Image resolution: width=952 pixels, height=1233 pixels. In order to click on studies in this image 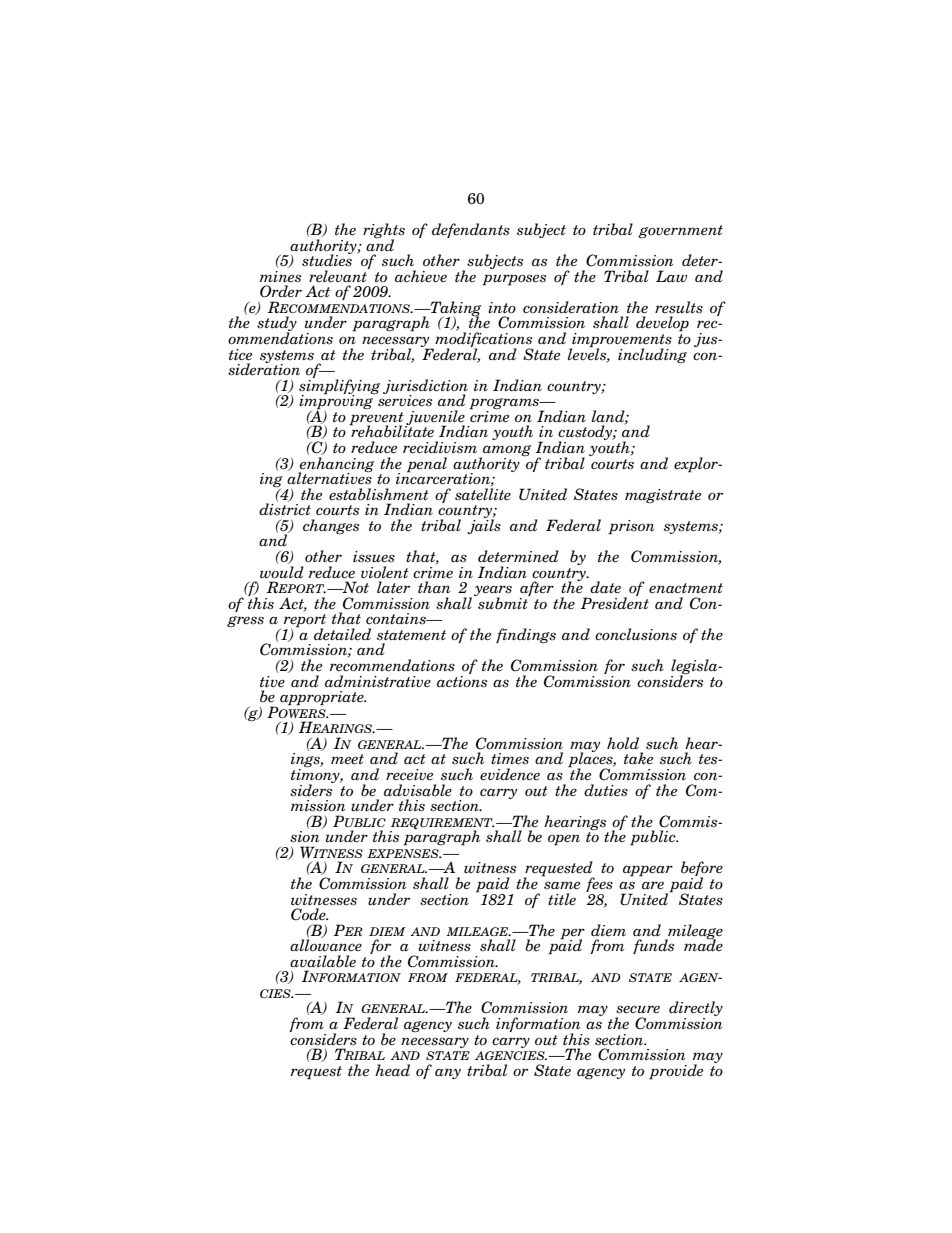, I will do `click(327, 259)`.
